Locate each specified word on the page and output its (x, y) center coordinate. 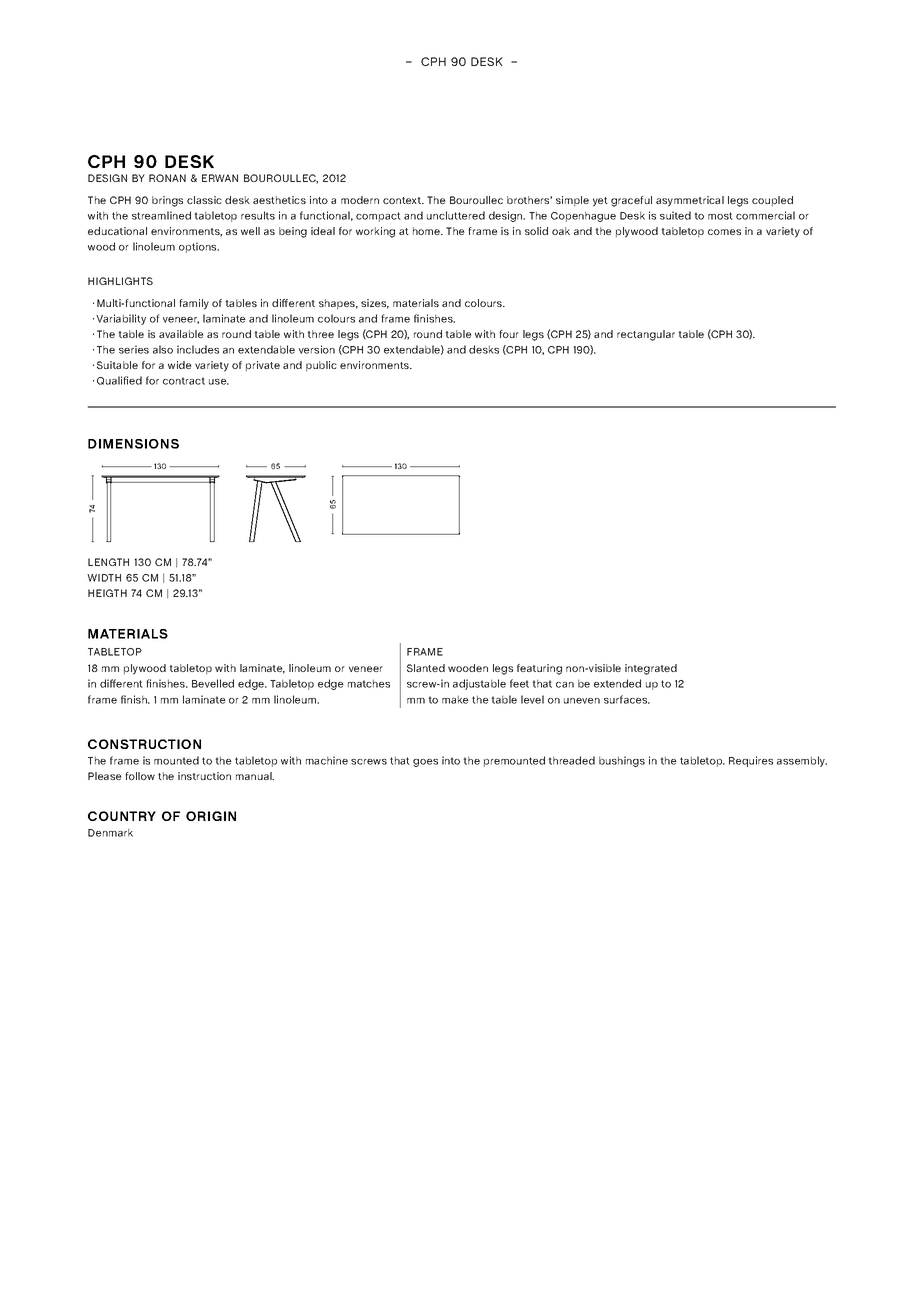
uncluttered (456, 215)
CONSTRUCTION (144, 744)
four (509, 334)
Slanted (426, 668)
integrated (651, 669)
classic (204, 200)
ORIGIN (211, 816)
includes (198, 349)
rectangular (646, 335)
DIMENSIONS (133, 444)
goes (425, 763)
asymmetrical (690, 201)
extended (617, 683)
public (321, 366)
